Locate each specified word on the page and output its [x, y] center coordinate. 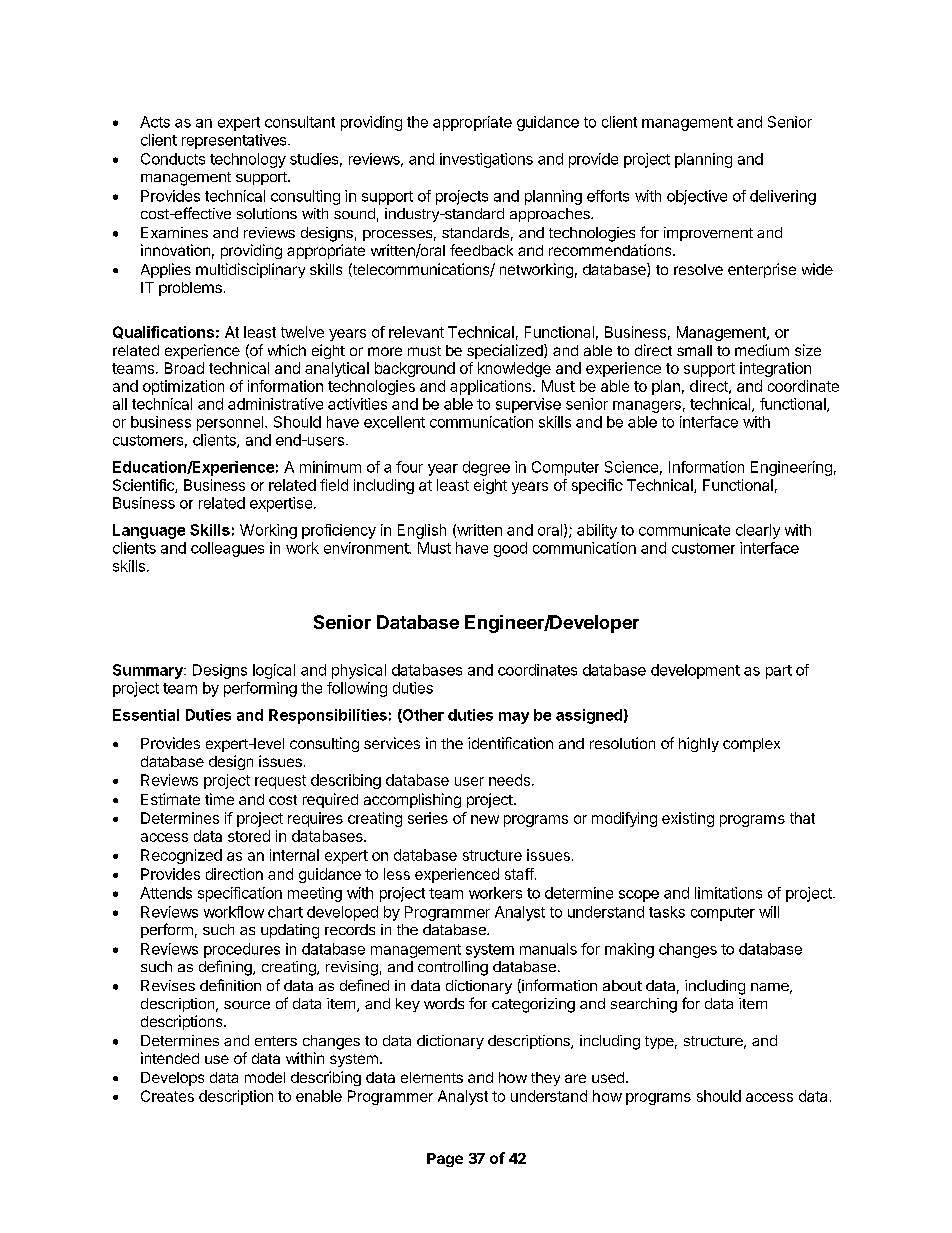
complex [751, 745]
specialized [506, 351]
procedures [242, 950]
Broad [184, 368]
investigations [486, 160]
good [510, 549]
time [219, 799]
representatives [235, 141]
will [769, 912]
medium [762, 350]
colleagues [227, 549]
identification [510, 743]
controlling [453, 968]
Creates [167, 1096]
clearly [758, 531]
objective [697, 197]
